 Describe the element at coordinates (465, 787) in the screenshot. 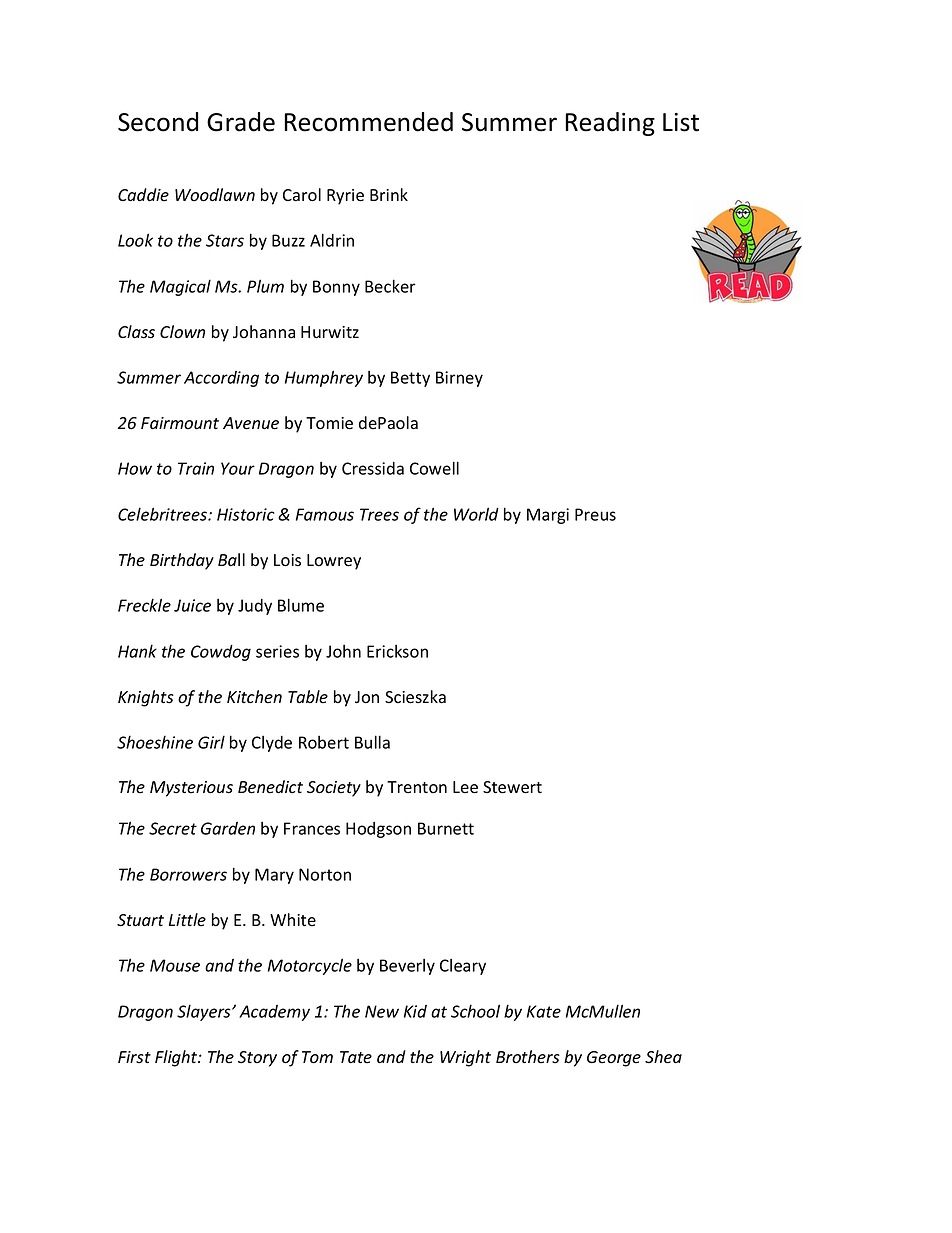

I see `Lee` at that location.
